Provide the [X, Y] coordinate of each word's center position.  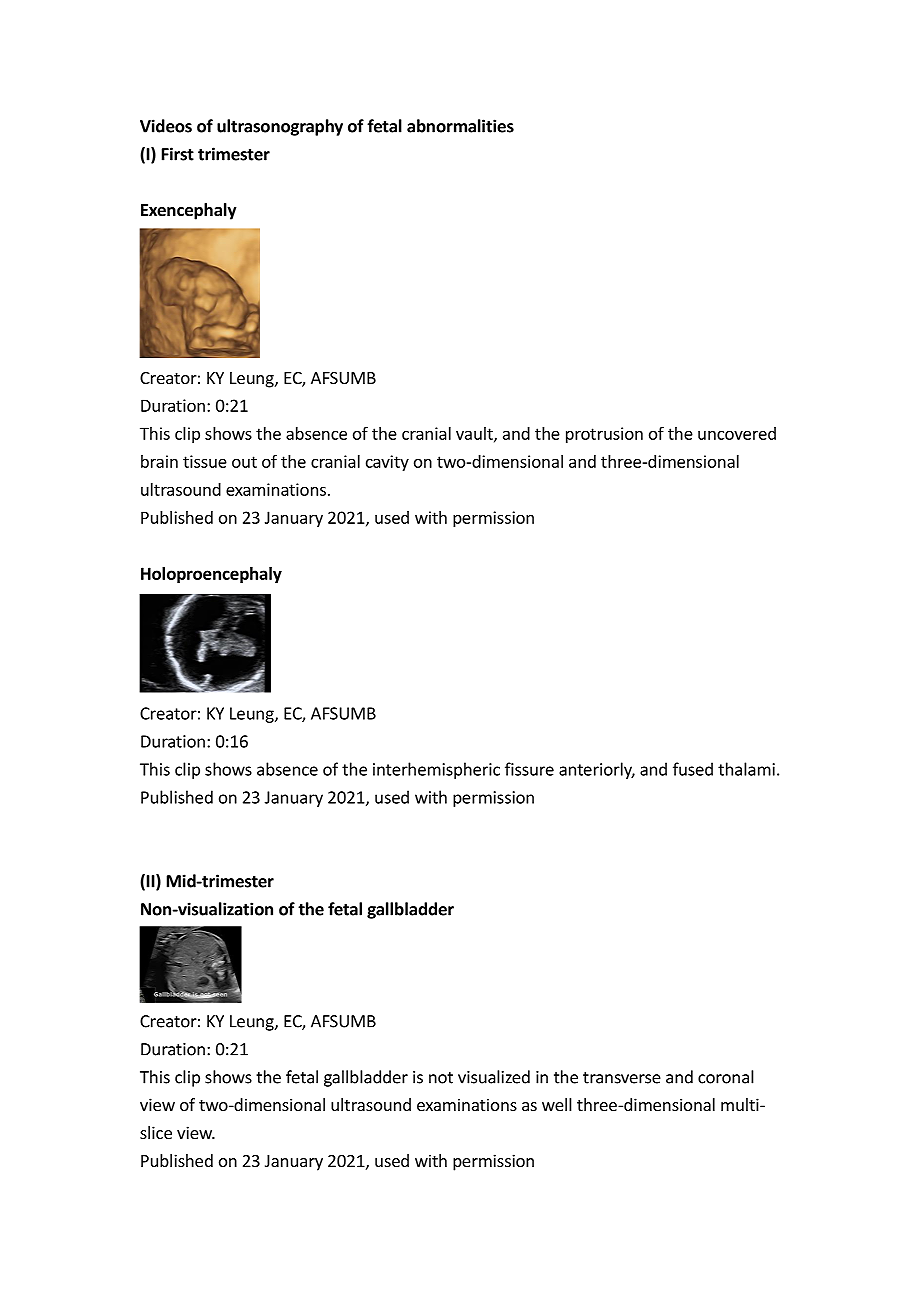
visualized [494, 1077]
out [244, 462]
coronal [726, 1077]
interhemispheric [436, 770]
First [178, 154]
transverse [622, 1078]
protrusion [604, 435]
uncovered [737, 433]
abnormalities [460, 126]
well [557, 1104]
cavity [387, 463]
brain [159, 461]
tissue [205, 461]
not [441, 1078]
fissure [529, 769]
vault [475, 434]
